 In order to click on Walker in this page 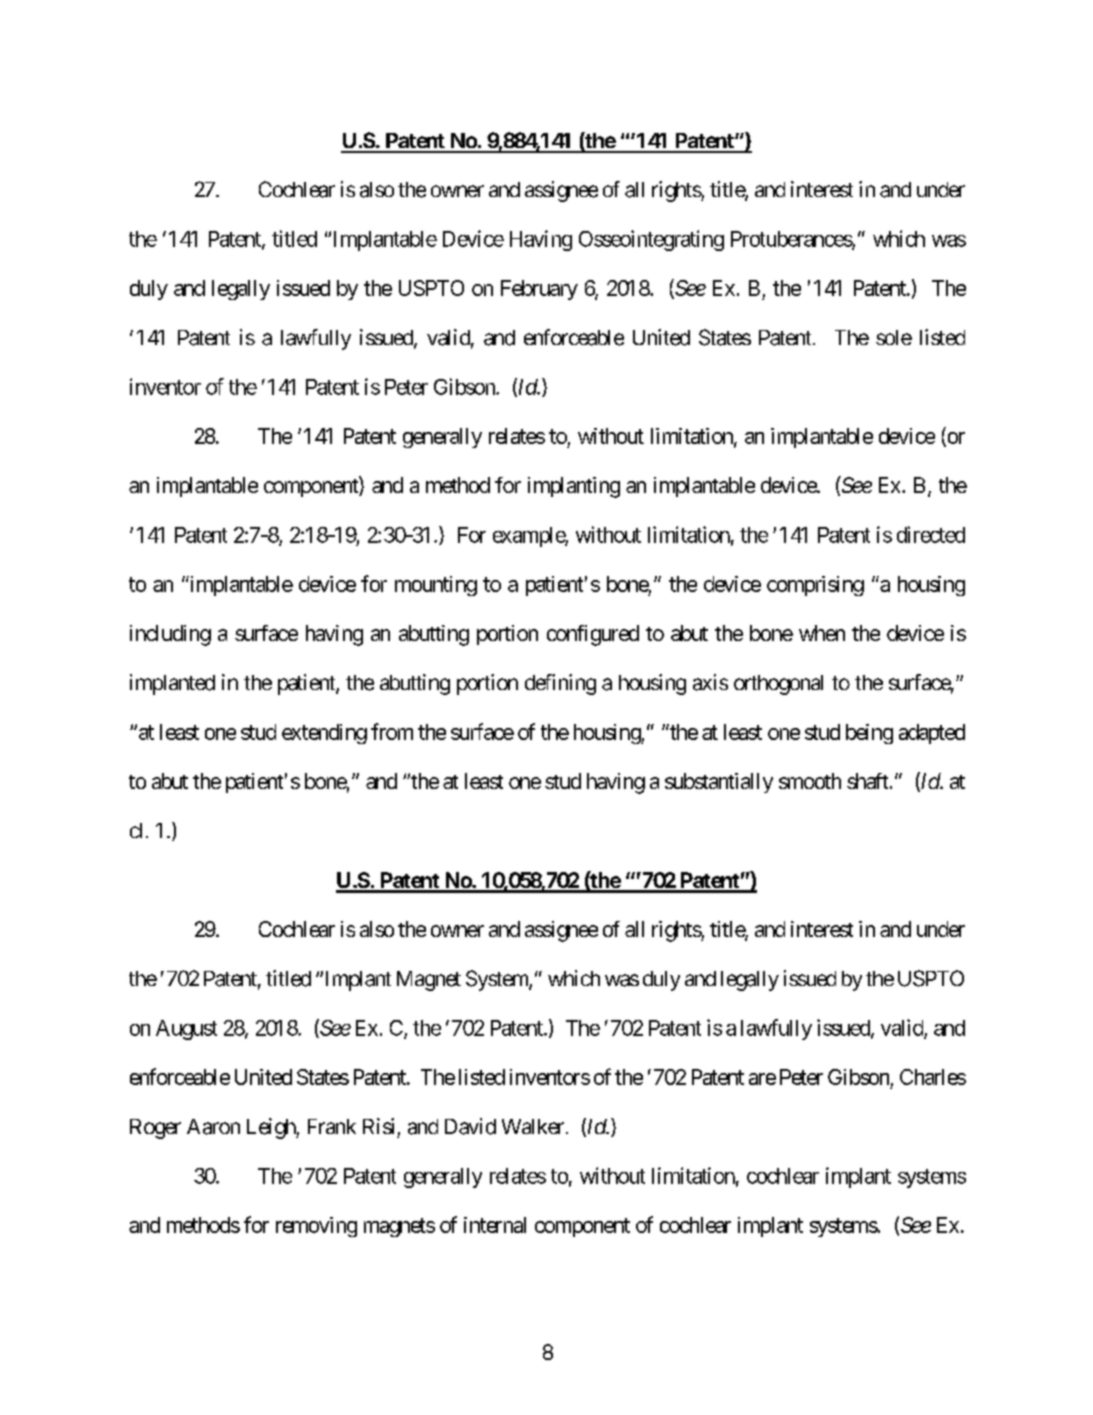, I will do `click(533, 1126)`.
